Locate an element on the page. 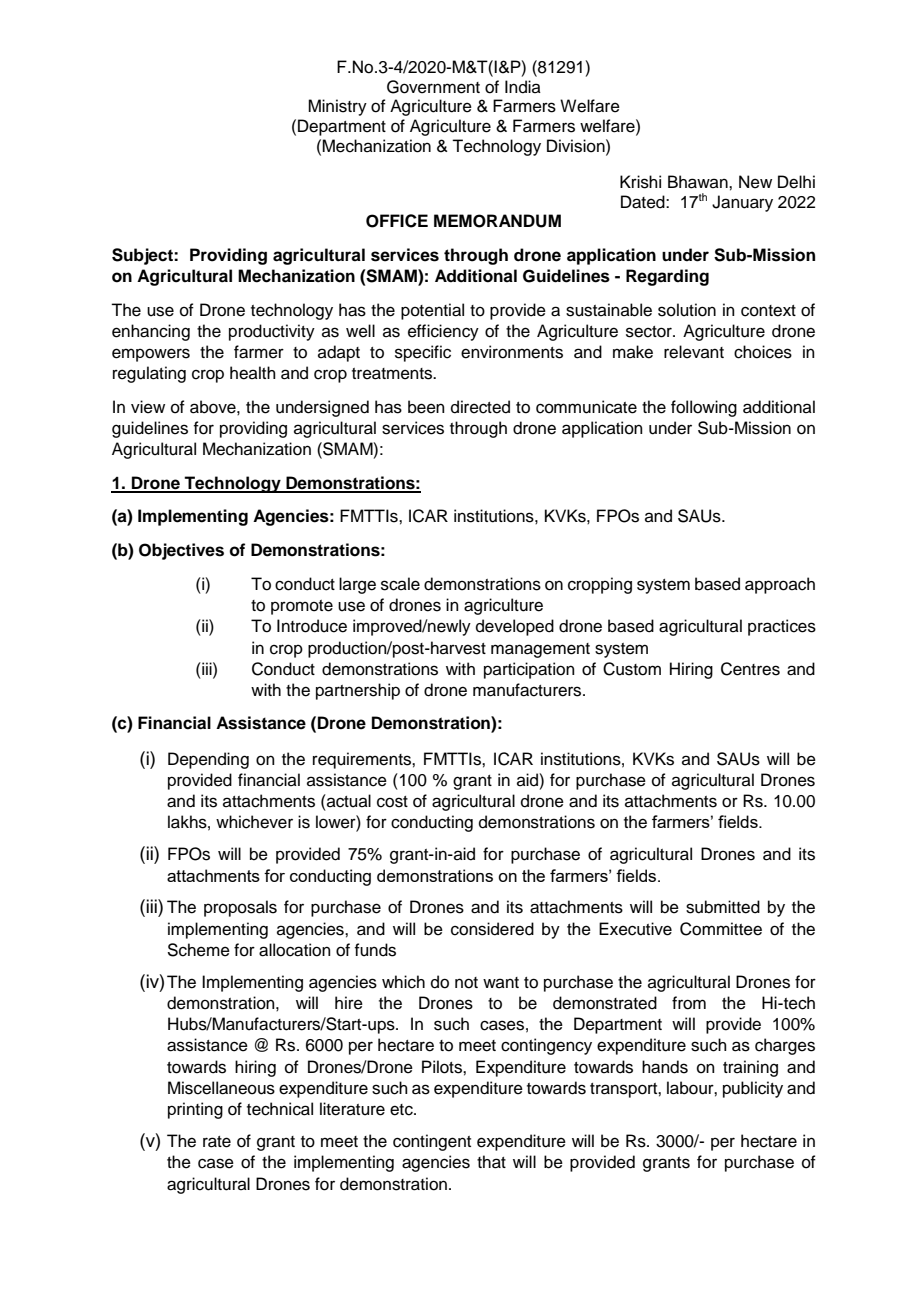  following is located at coordinates (704, 408).
